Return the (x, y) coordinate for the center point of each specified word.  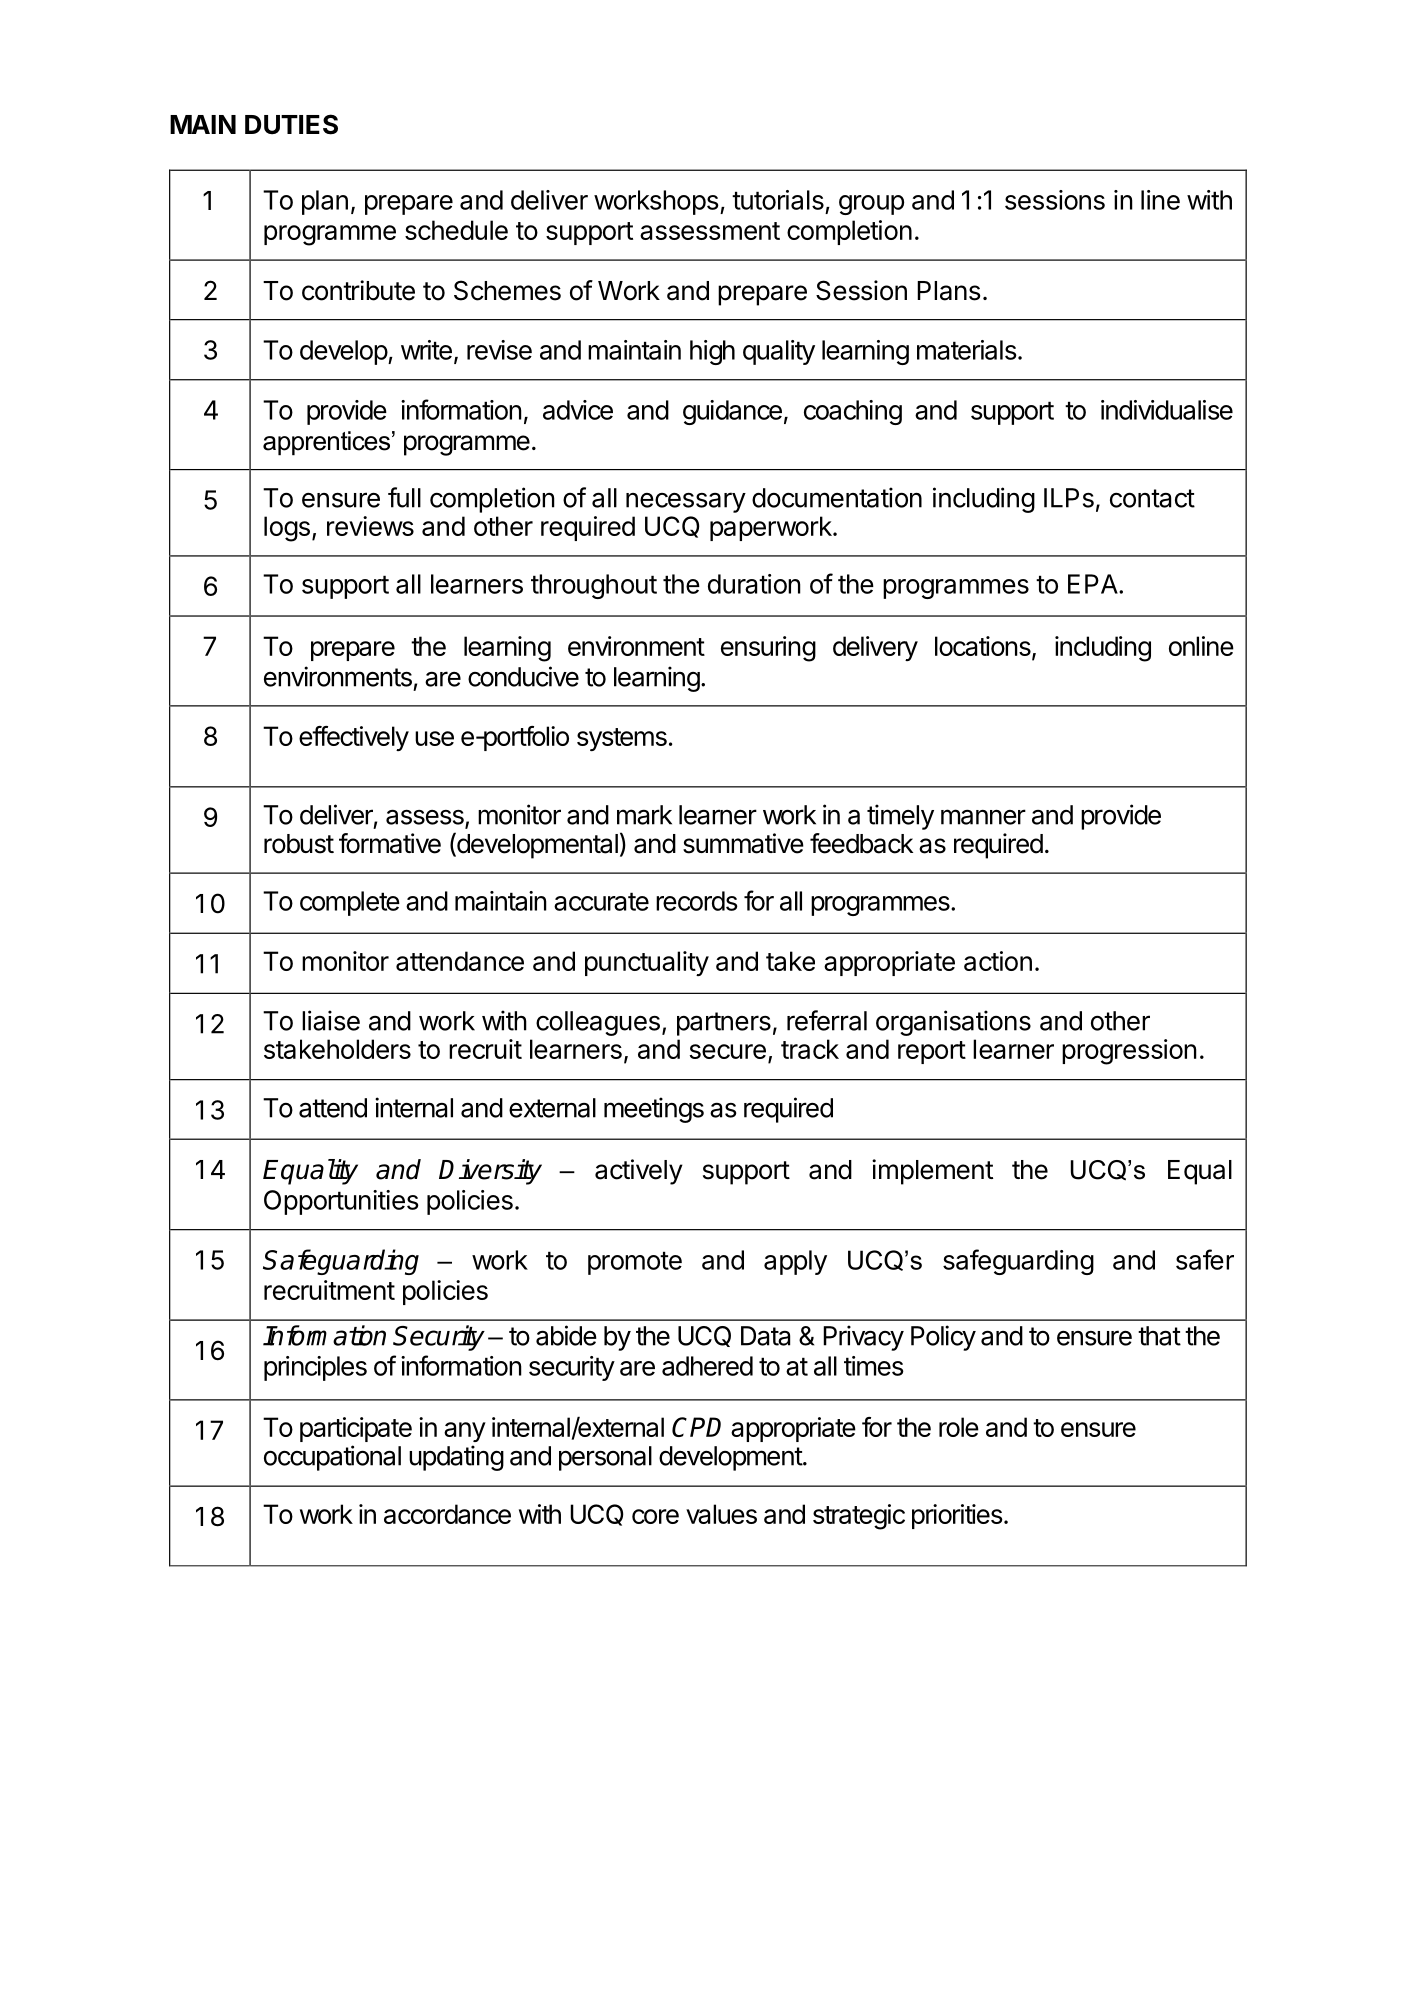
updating (456, 1458)
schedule (456, 230)
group (871, 205)
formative (390, 843)
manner (983, 817)
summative (743, 843)
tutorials (778, 200)
